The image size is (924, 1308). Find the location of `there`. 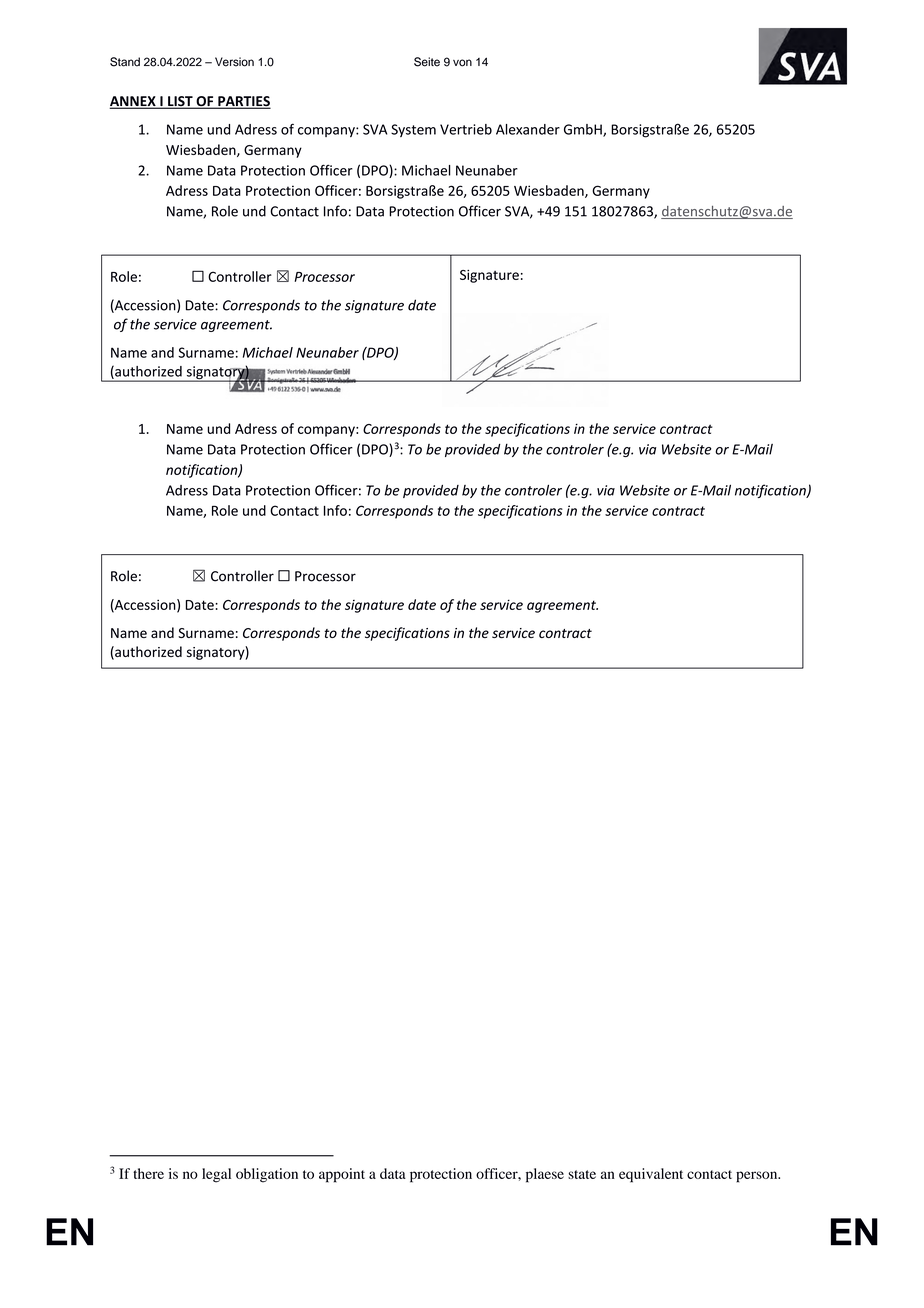

there is located at coordinates (148, 1173).
